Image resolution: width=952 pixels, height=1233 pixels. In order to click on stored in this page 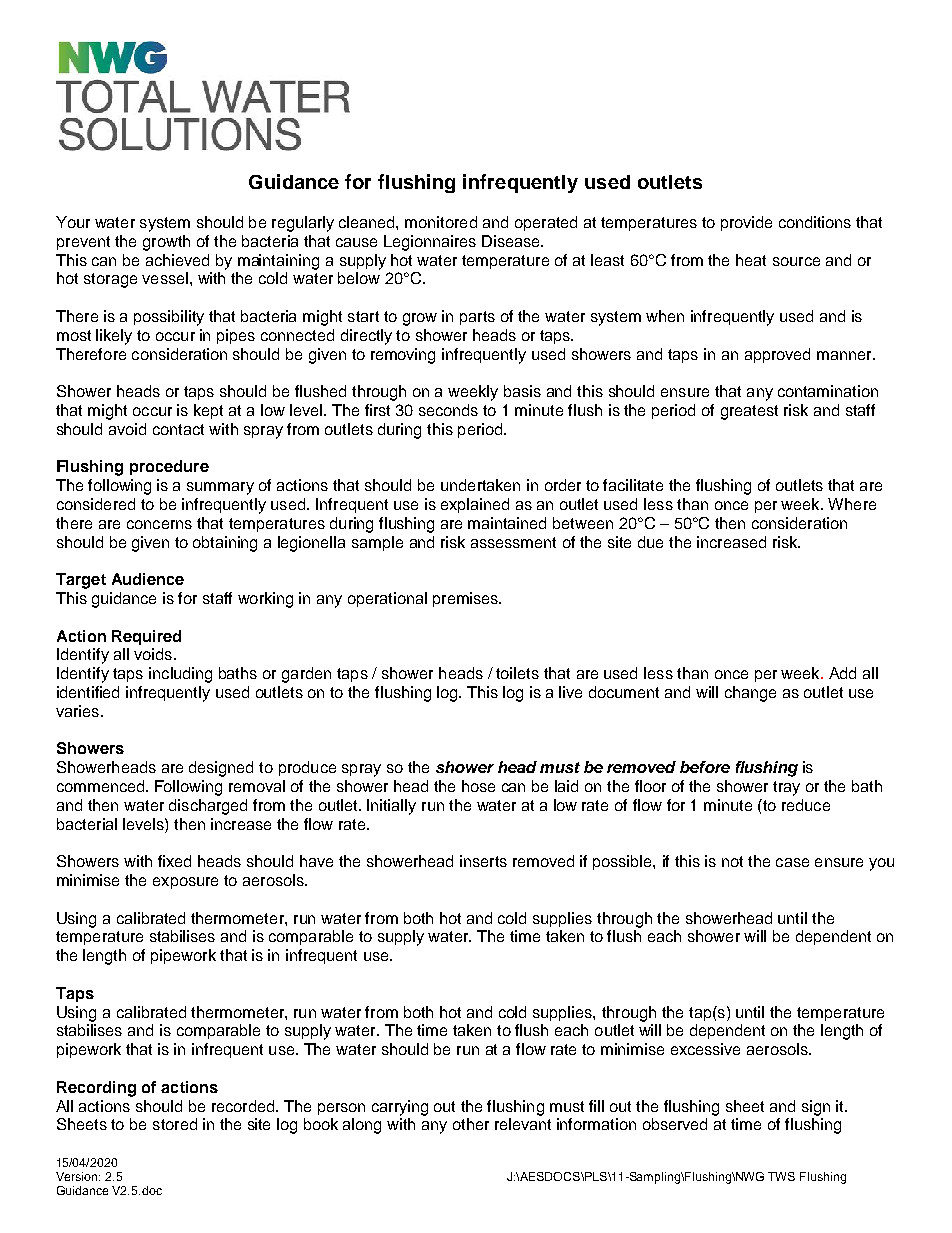, I will do `click(175, 1124)`.
